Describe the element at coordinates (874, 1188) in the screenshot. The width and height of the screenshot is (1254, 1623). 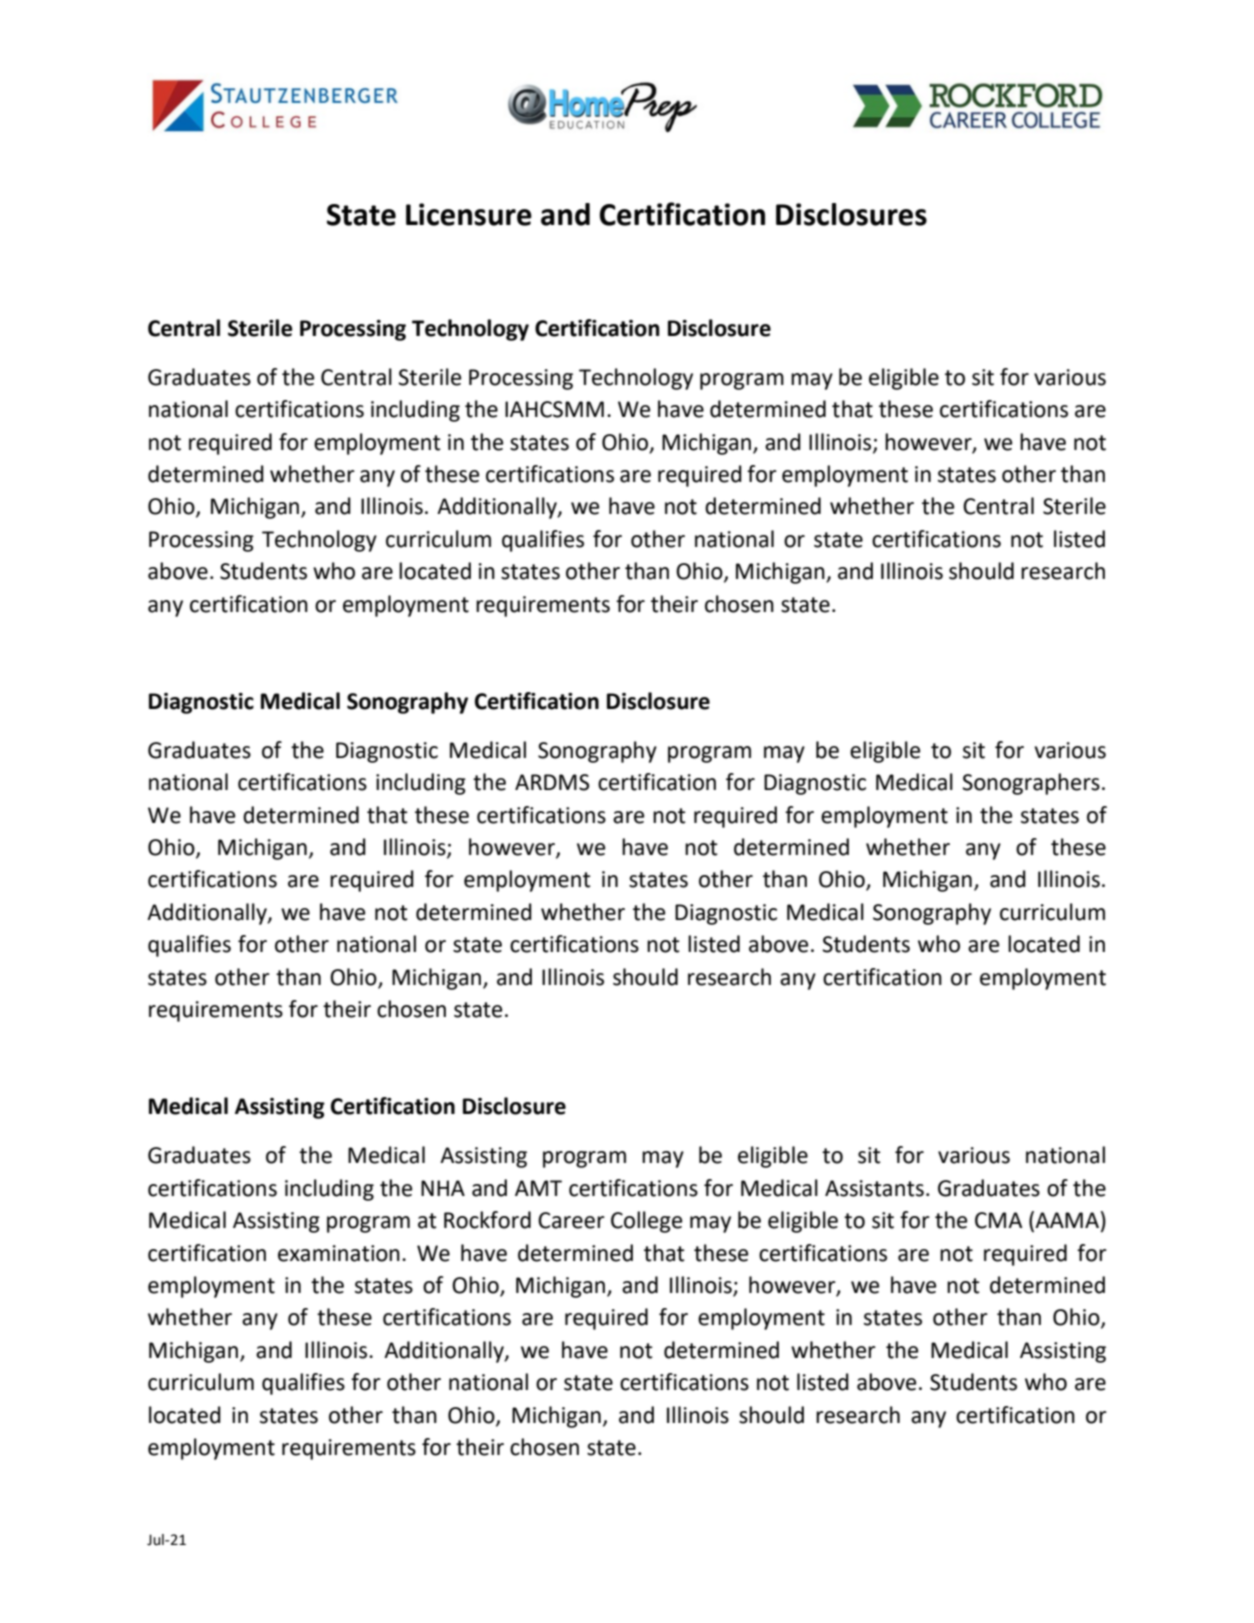
I see `Assistants` at that location.
